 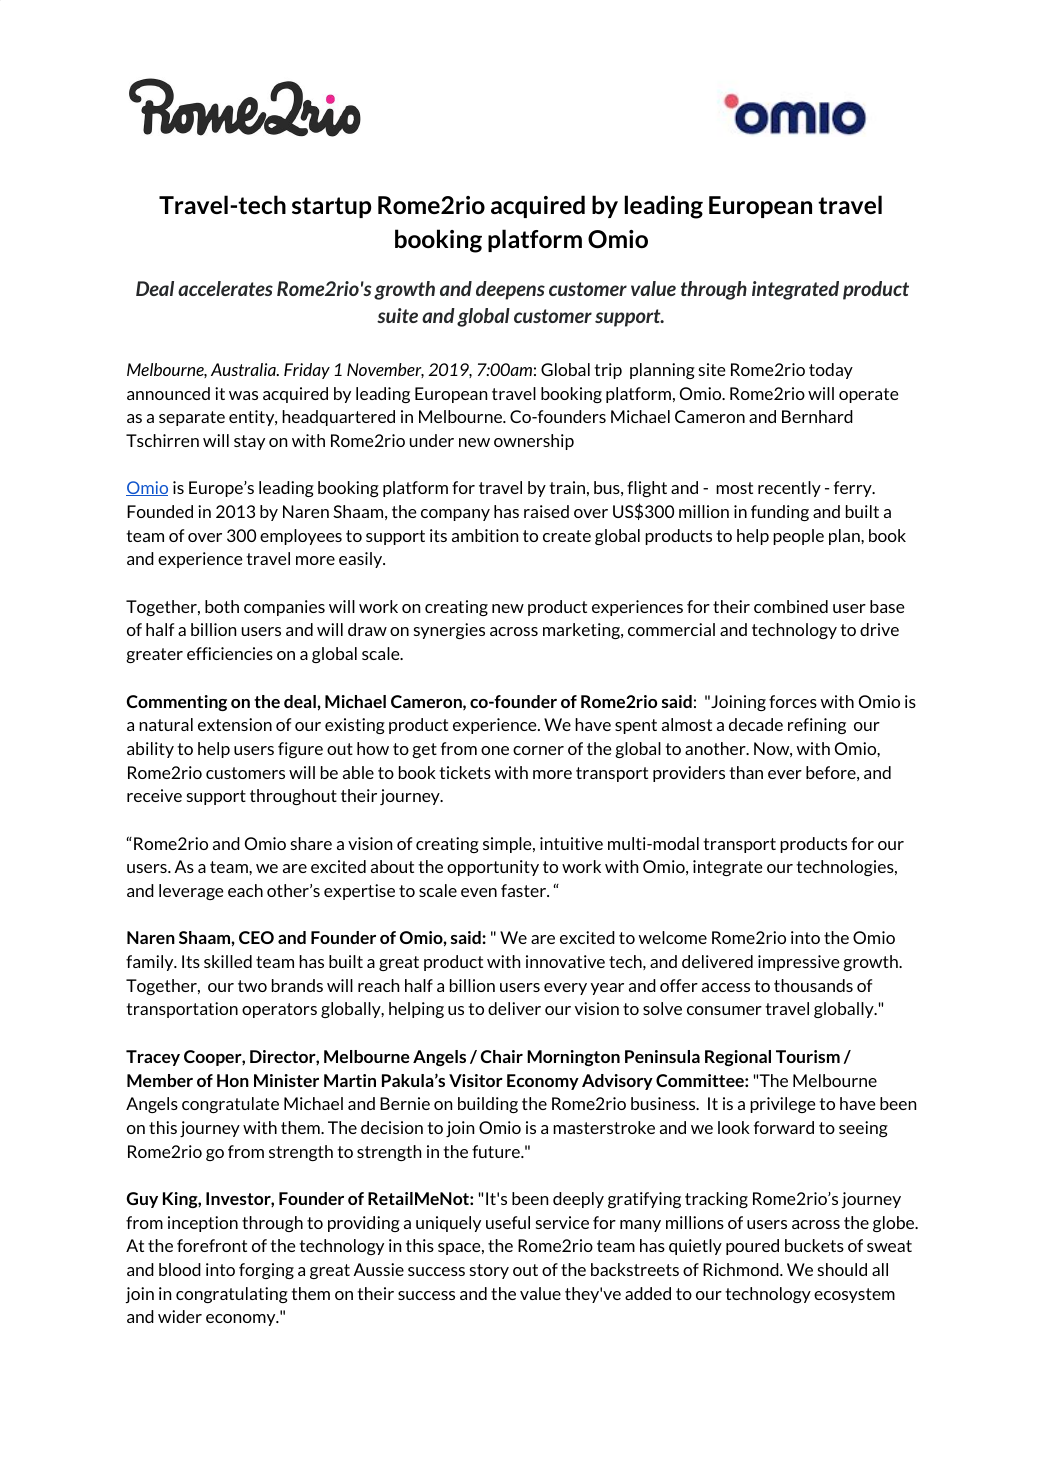 I want to click on CEO, so click(x=256, y=937).
